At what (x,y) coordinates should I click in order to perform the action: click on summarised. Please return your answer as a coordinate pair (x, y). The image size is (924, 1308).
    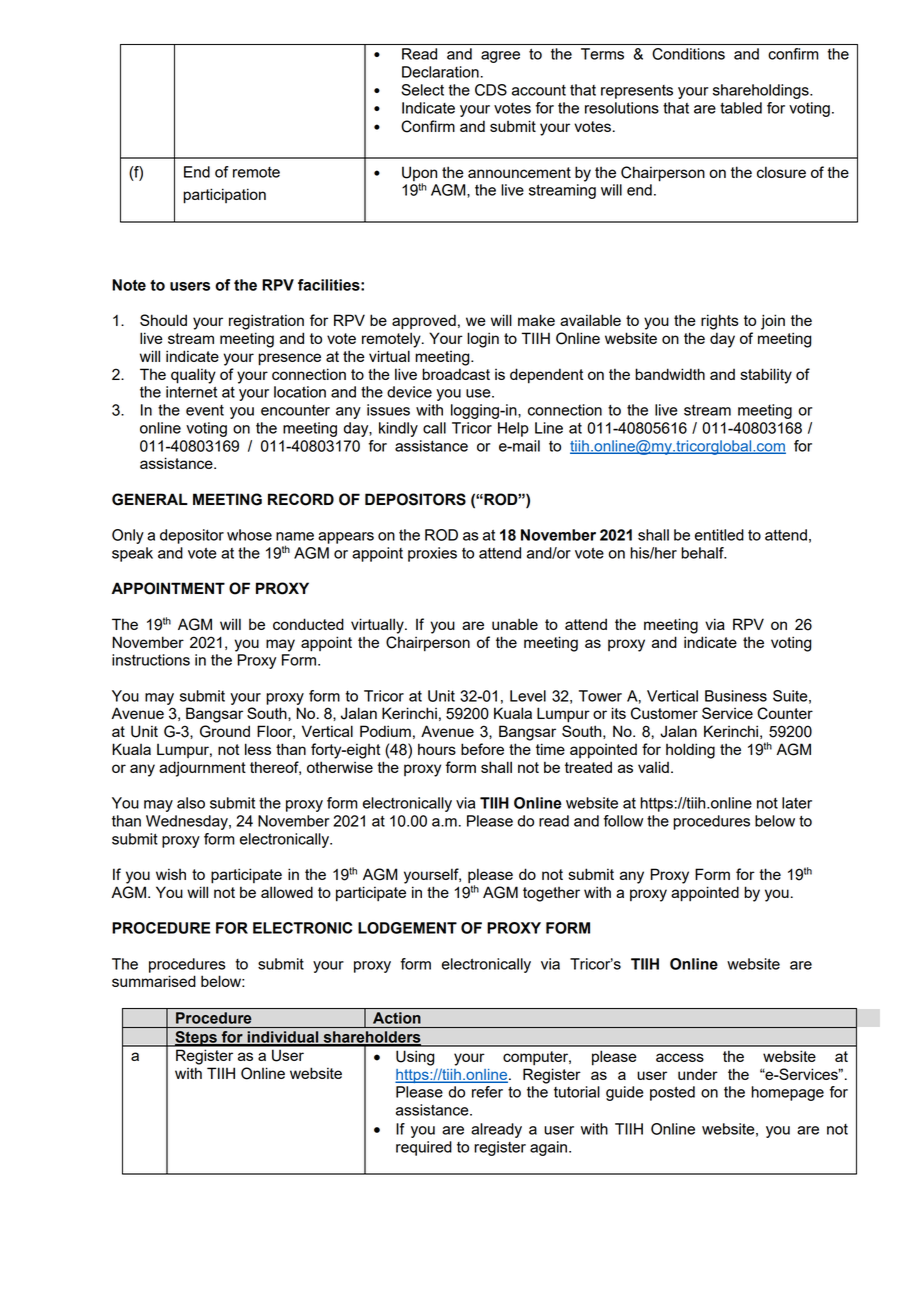
    Looking at the image, I should click on (154, 981).
